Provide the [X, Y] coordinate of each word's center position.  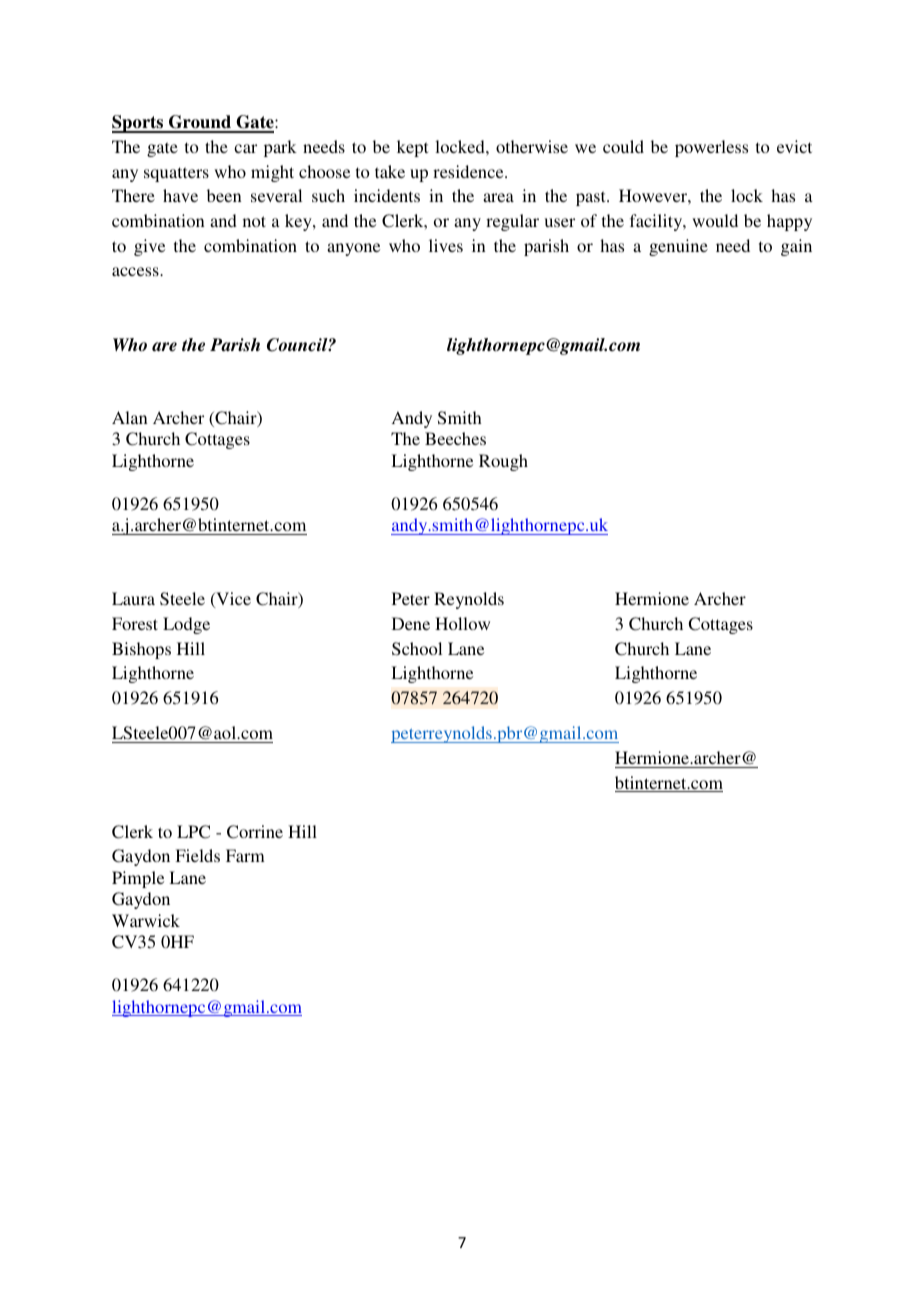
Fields [197, 855]
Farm [245, 855]
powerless [711, 148]
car [245, 148]
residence [469, 171]
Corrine [255, 832]
